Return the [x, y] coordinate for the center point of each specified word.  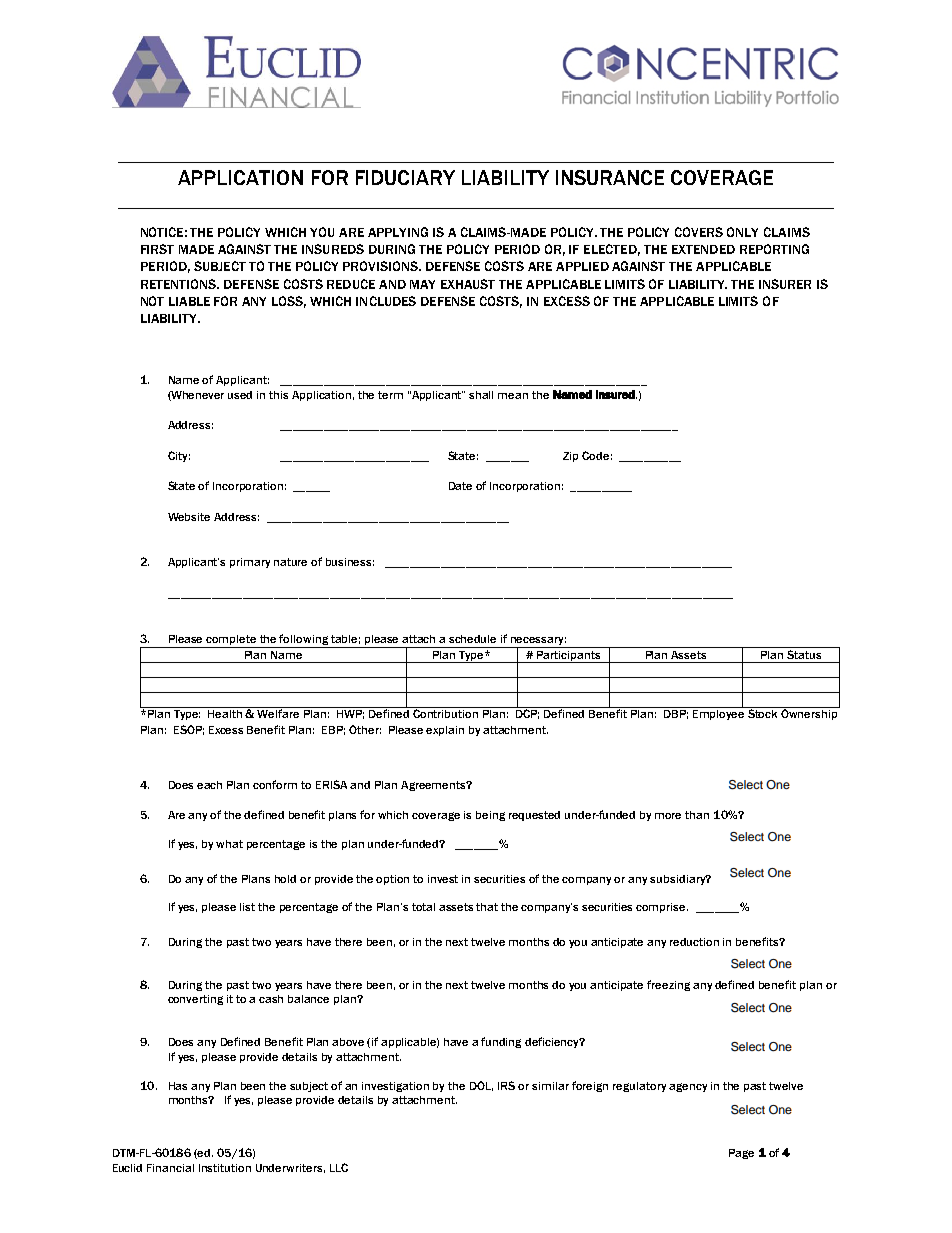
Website [189, 517]
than [697, 815]
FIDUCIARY [405, 177]
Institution [225, 1168]
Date [460, 486]
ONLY [742, 232]
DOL [481, 1086]
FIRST [157, 249]
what [229, 844]
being [490, 816]
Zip [570, 457]
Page [741, 1154]
